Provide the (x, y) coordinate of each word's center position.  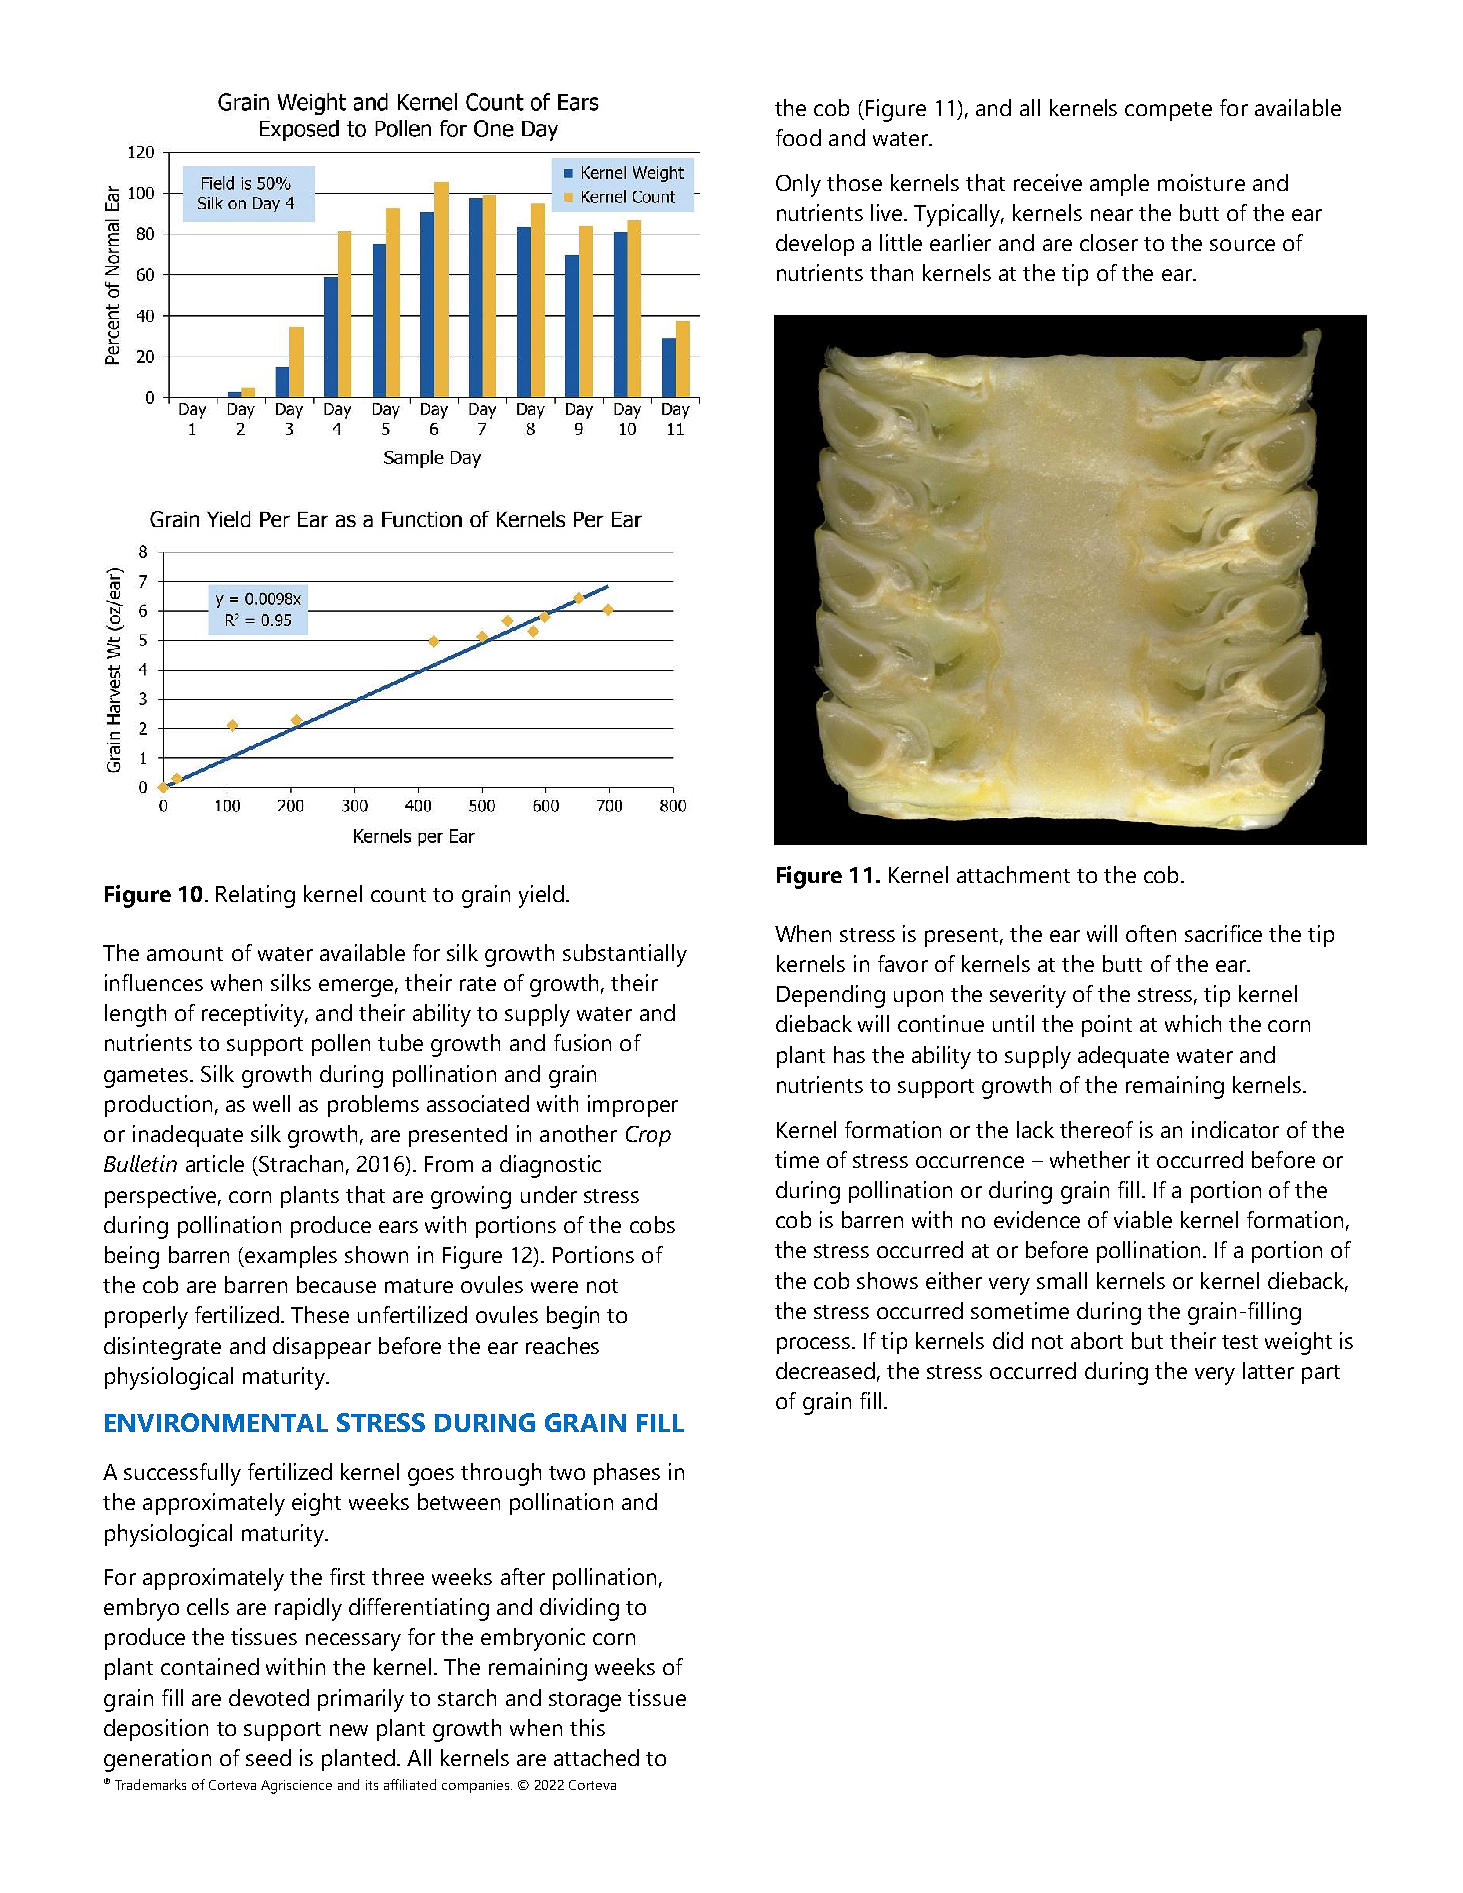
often (1151, 933)
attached (596, 1757)
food (798, 137)
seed (268, 1757)
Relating (255, 896)
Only (798, 185)
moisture (1201, 182)
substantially (625, 955)
